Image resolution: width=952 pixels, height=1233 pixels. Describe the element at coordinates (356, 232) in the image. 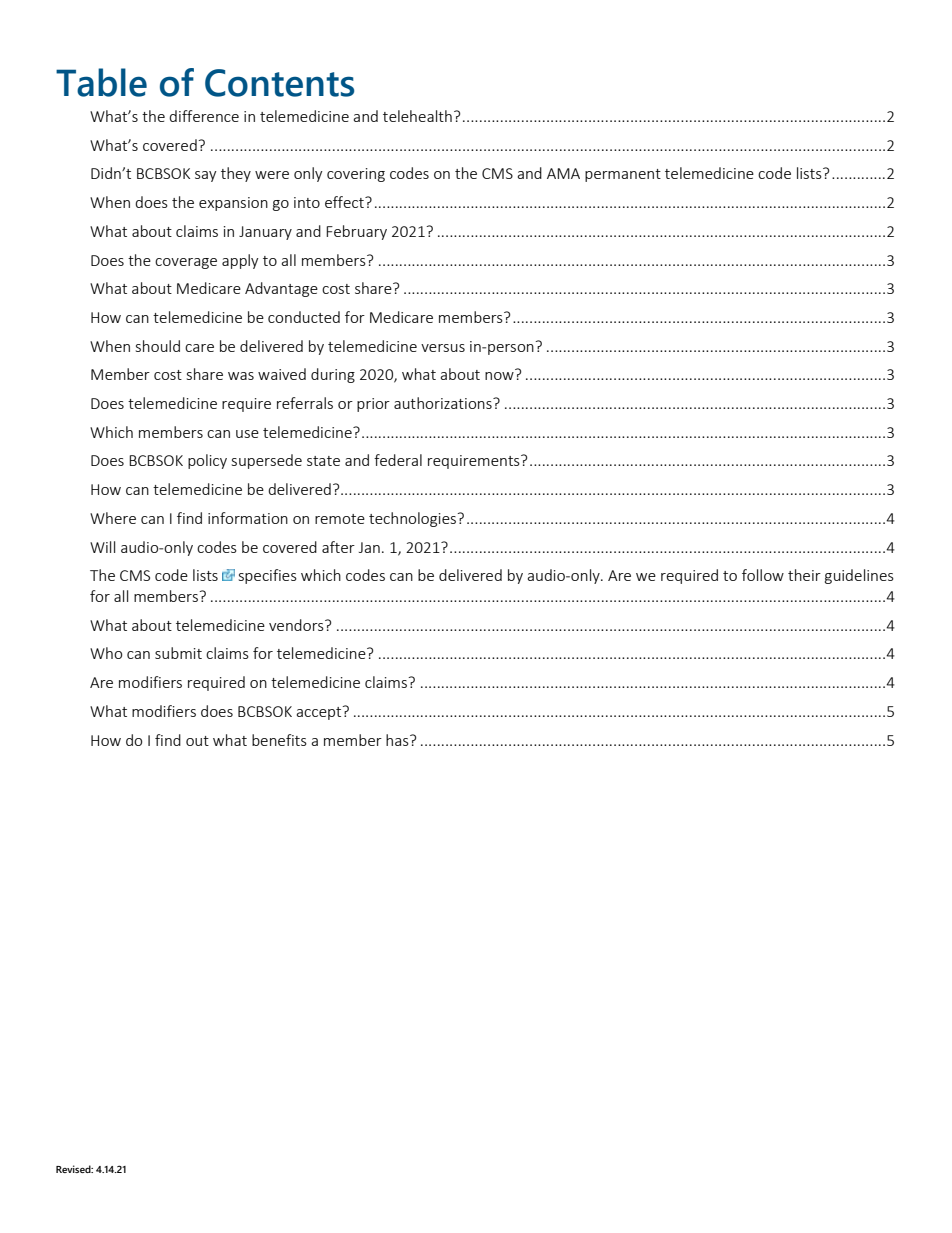

I see `February` at that location.
